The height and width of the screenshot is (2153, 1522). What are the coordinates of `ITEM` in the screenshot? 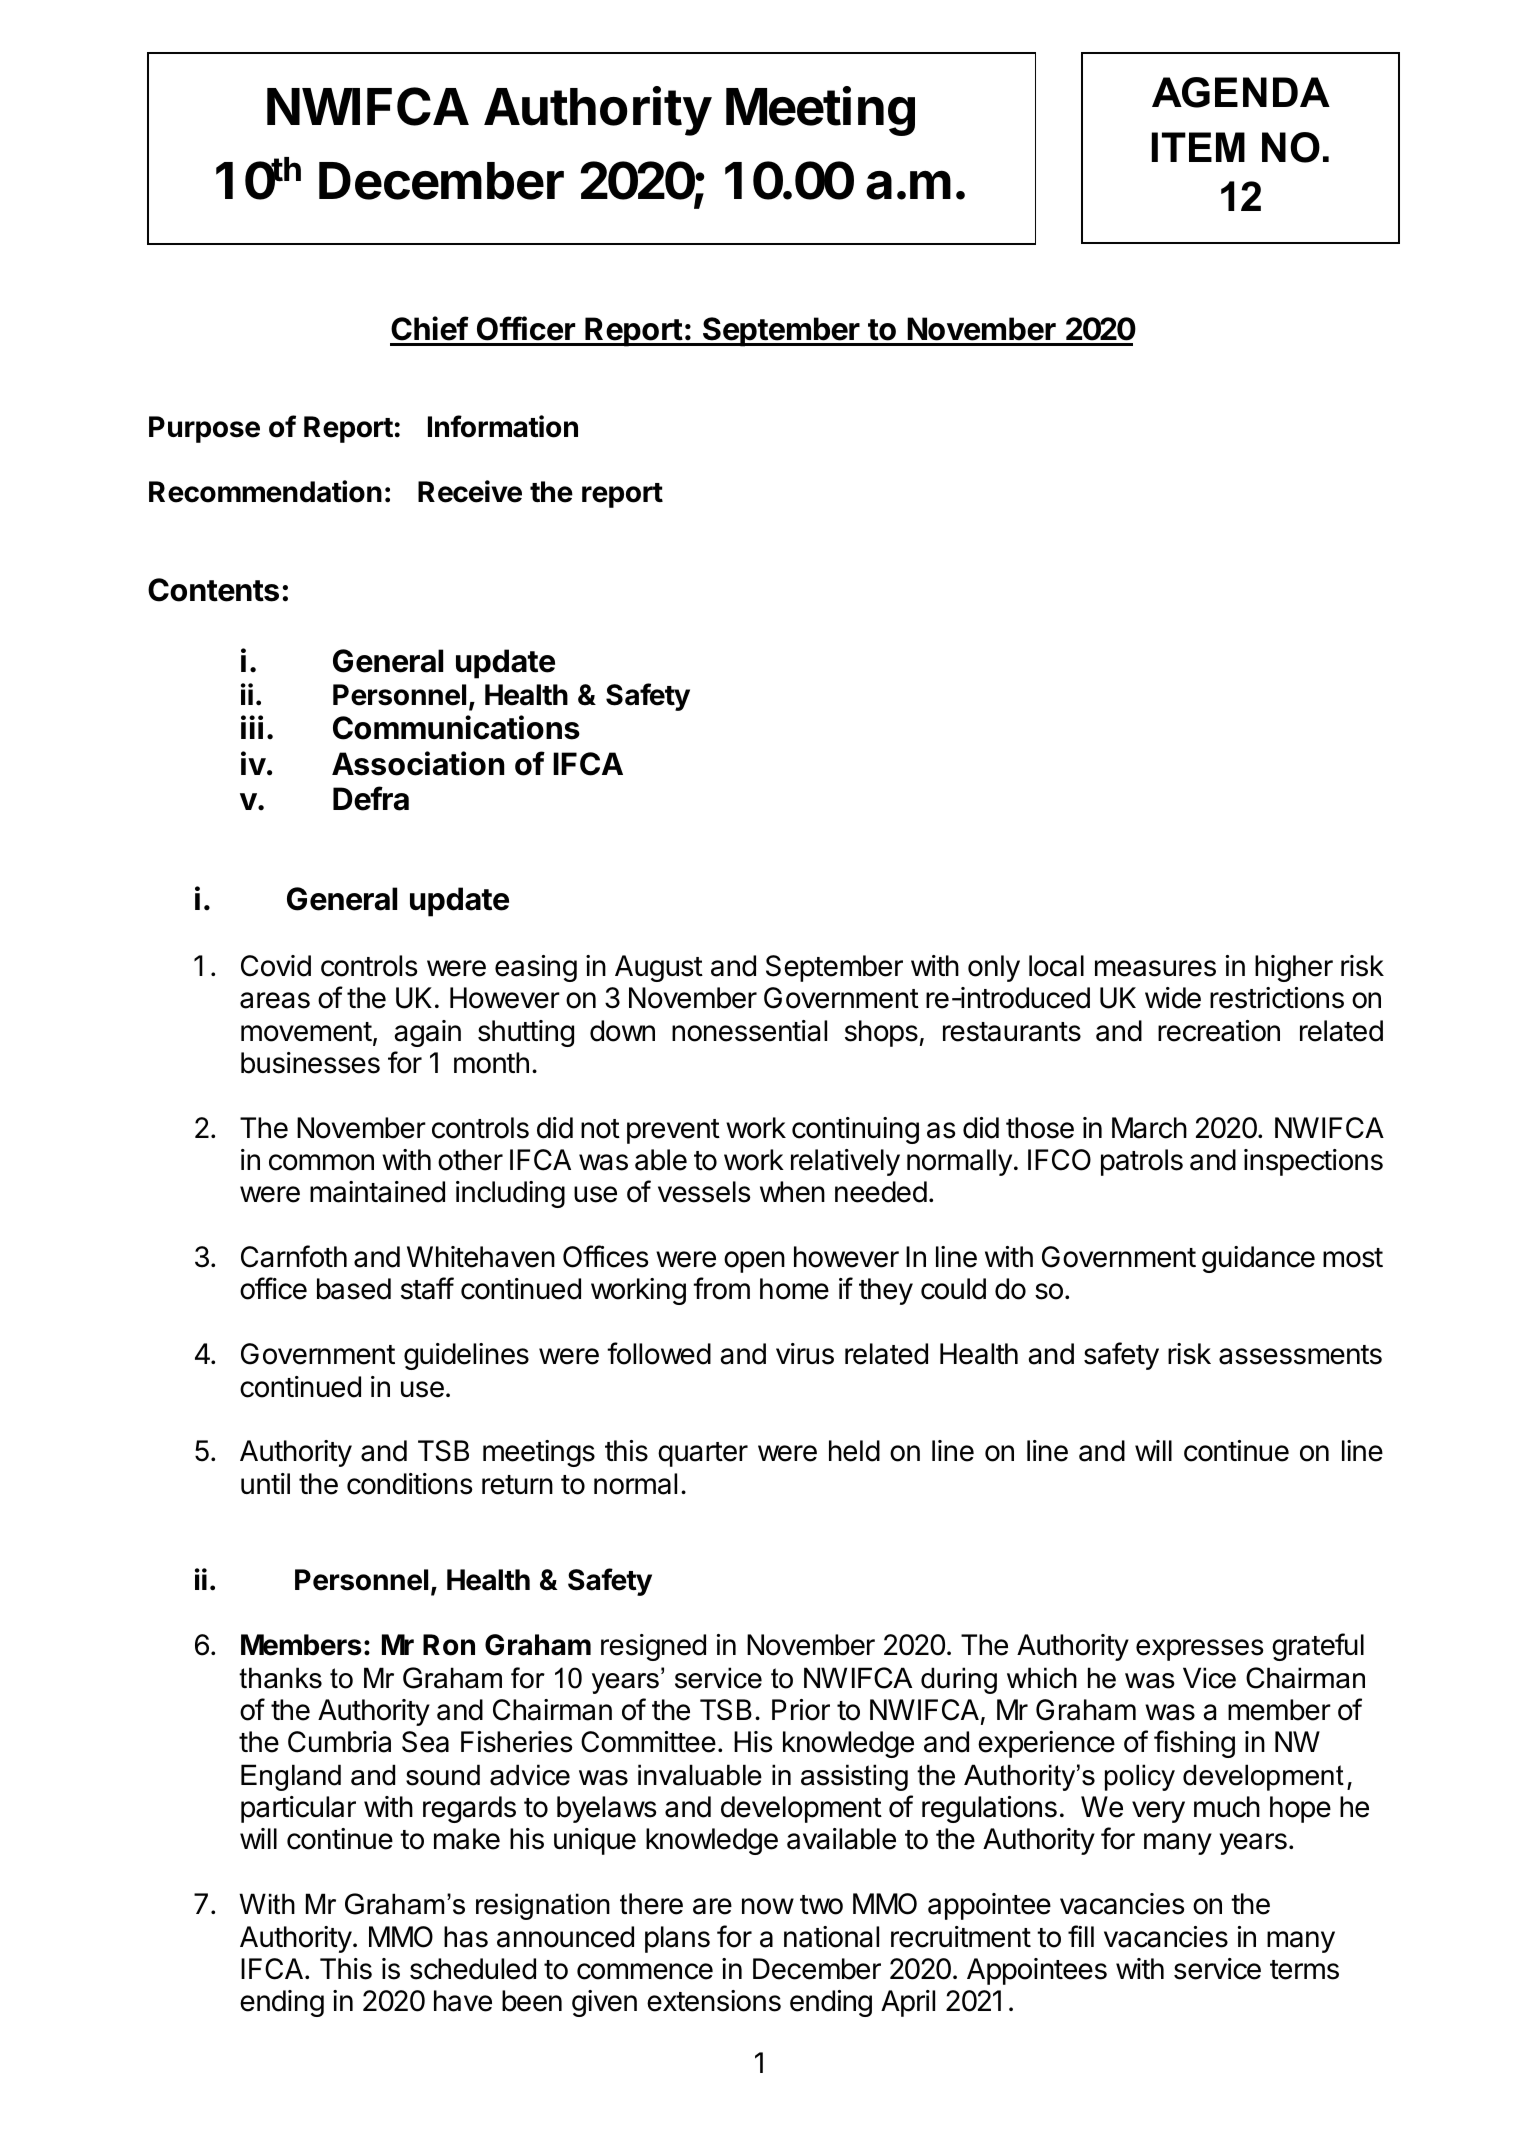 It's located at (1198, 147).
